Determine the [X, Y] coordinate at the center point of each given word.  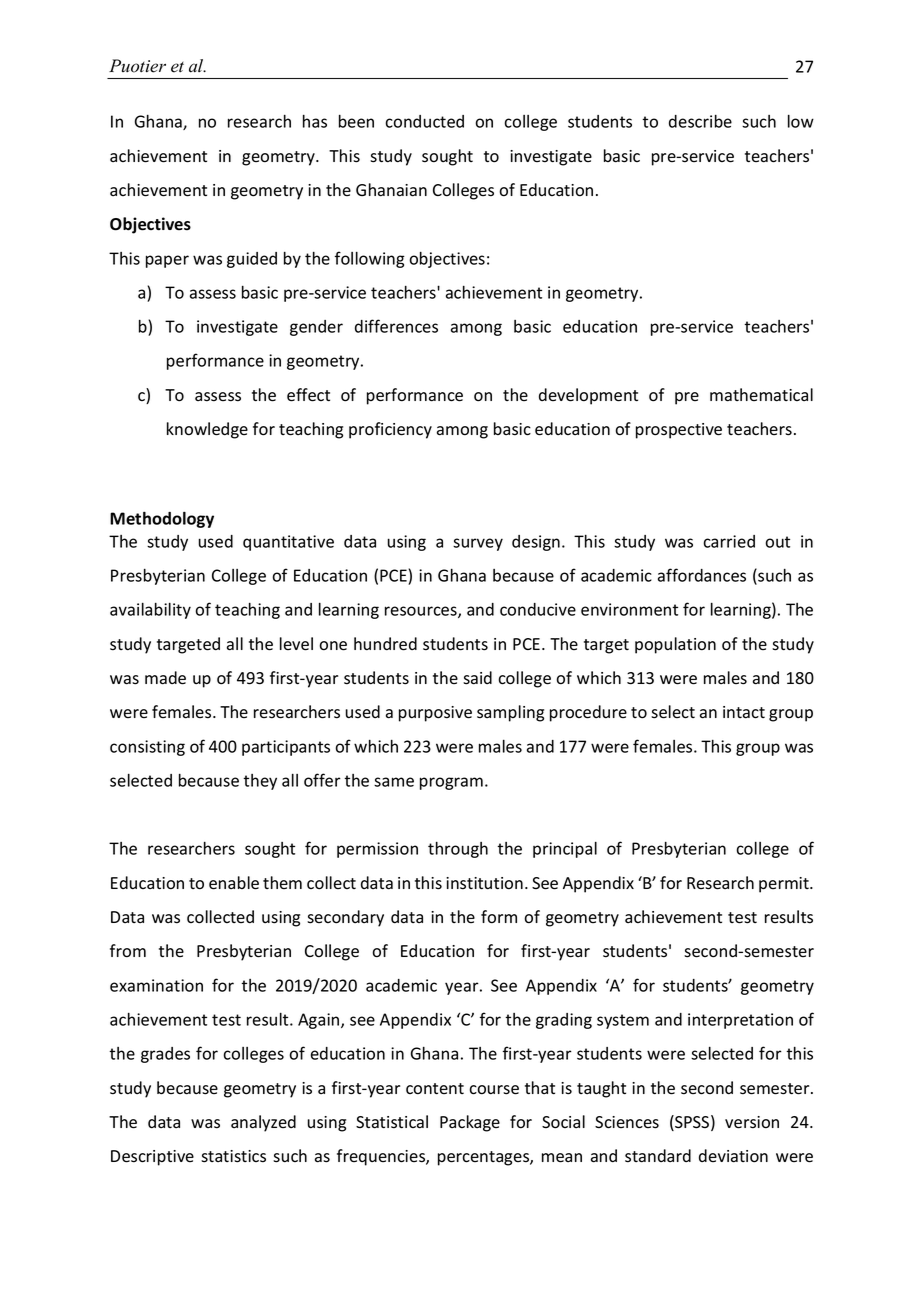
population [675, 645]
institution [484, 883]
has [315, 121]
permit [785, 885]
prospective [679, 431]
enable [234, 883]
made [165, 678]
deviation [733, 1156]
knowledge [207, 430]
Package [470, 1123]
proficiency [390, 430]
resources [422, 612]
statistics [233, 1156]
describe [700, 121]
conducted [424, 121]
